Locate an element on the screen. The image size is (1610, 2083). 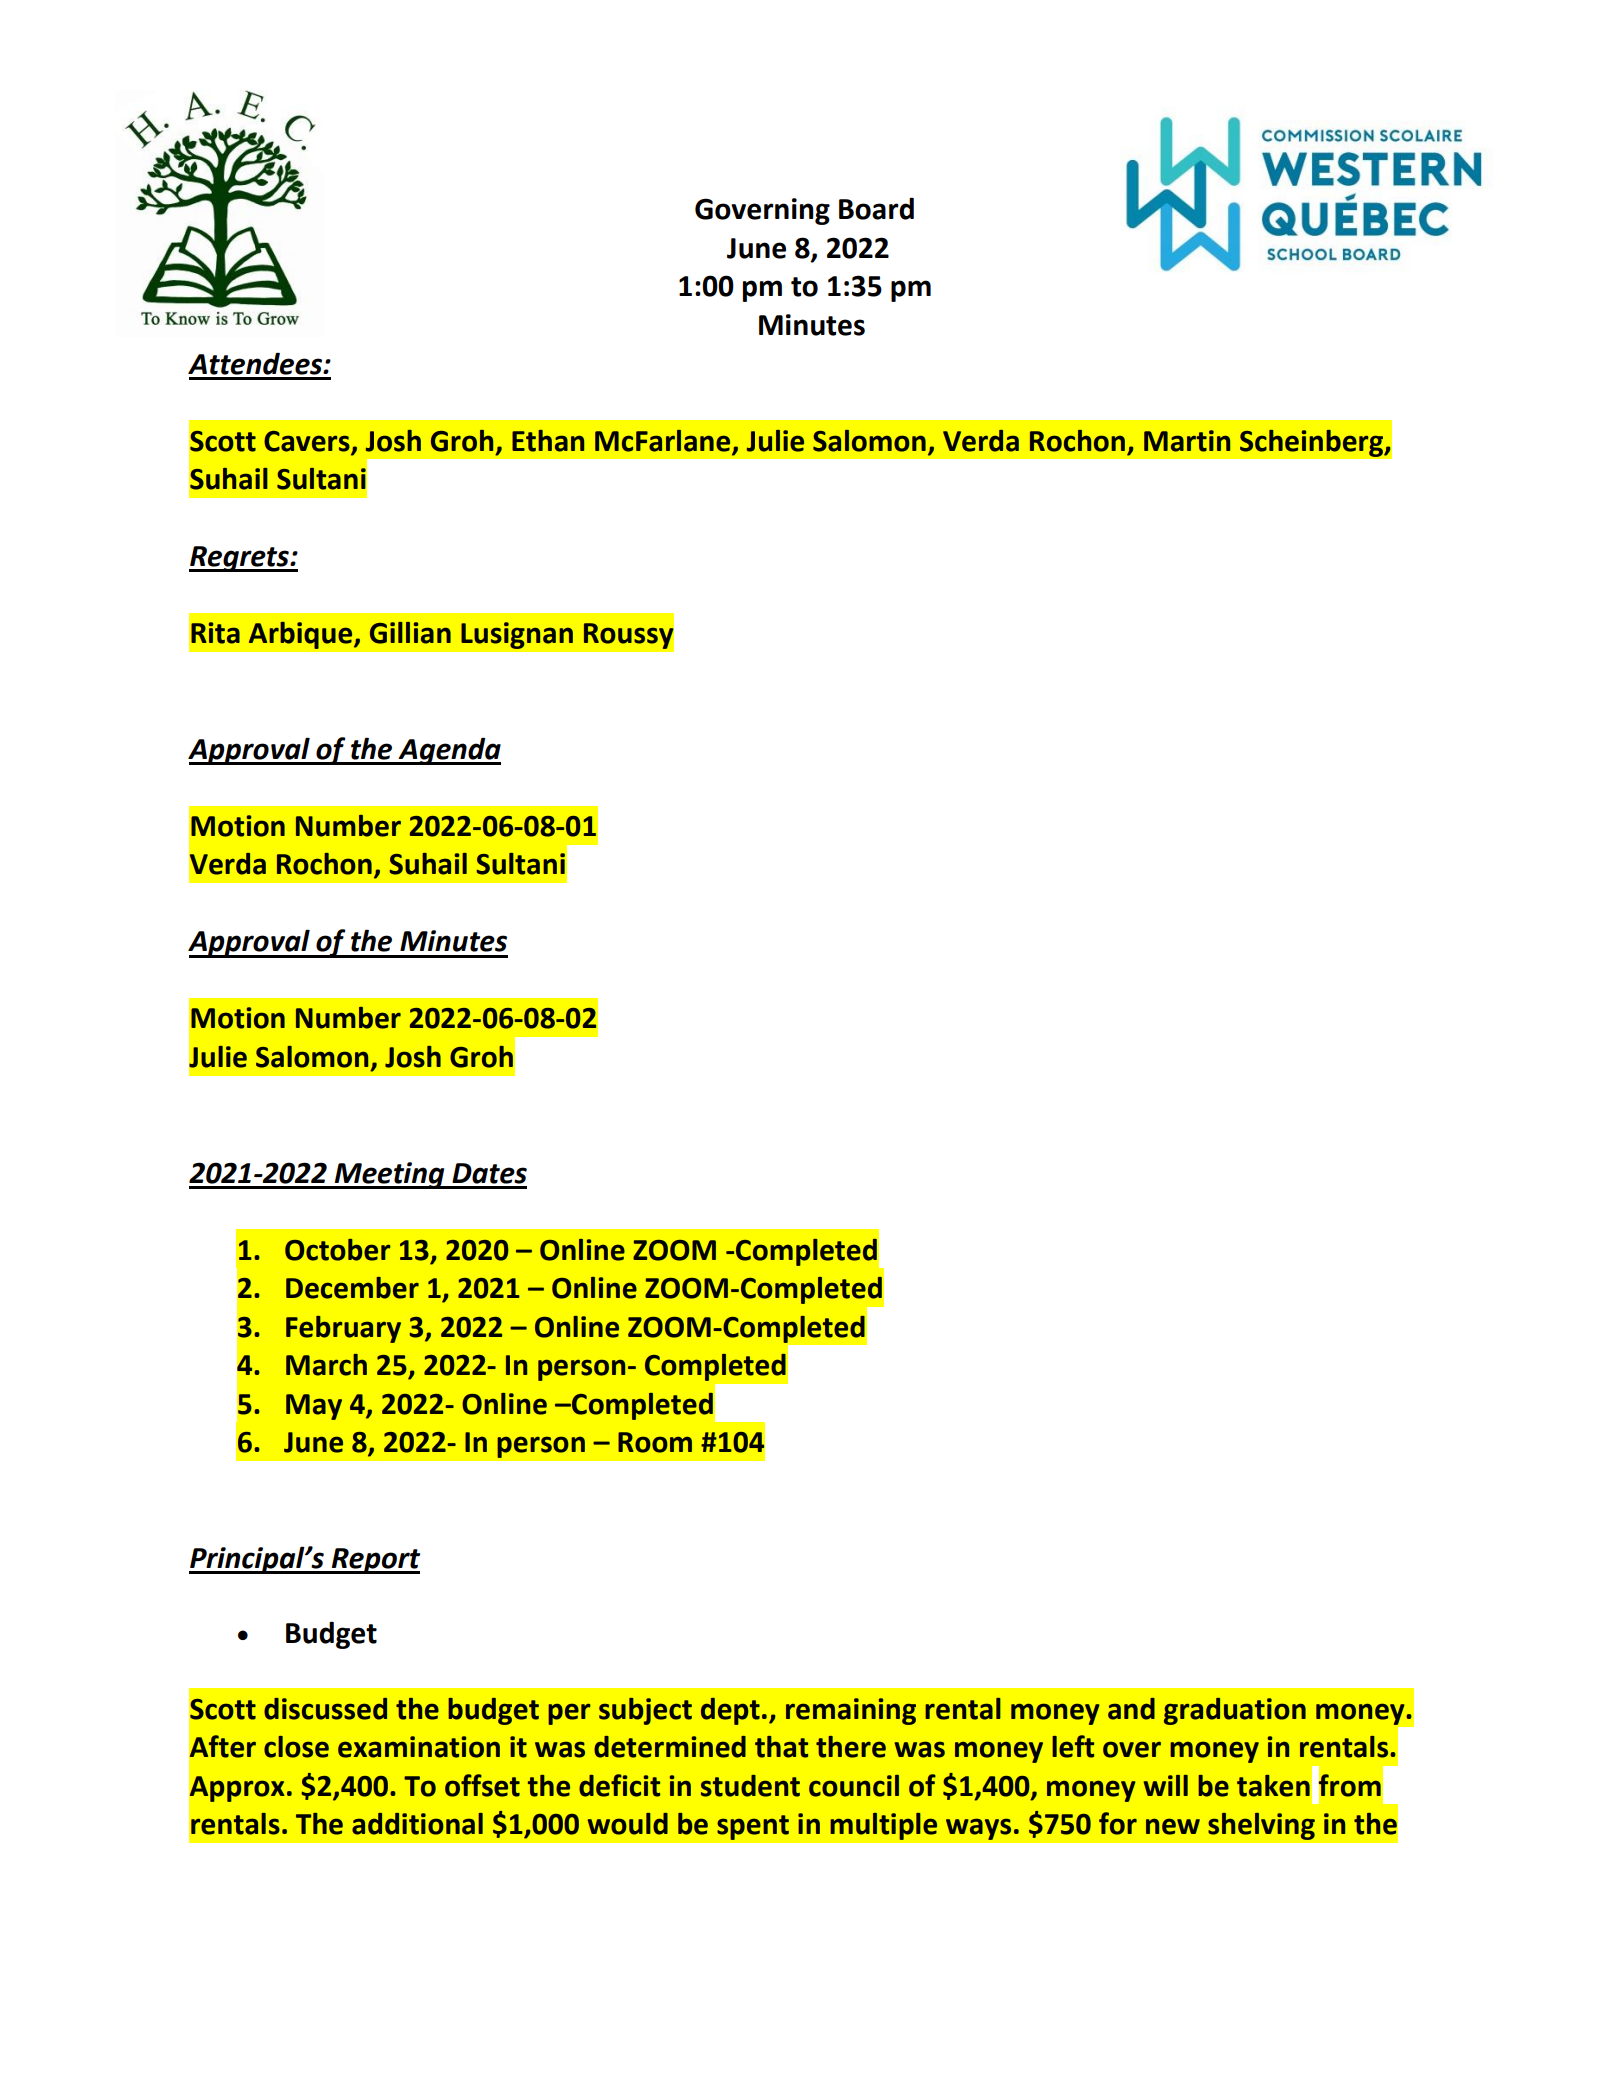
Cavers is located at coordinates (307, 441).
